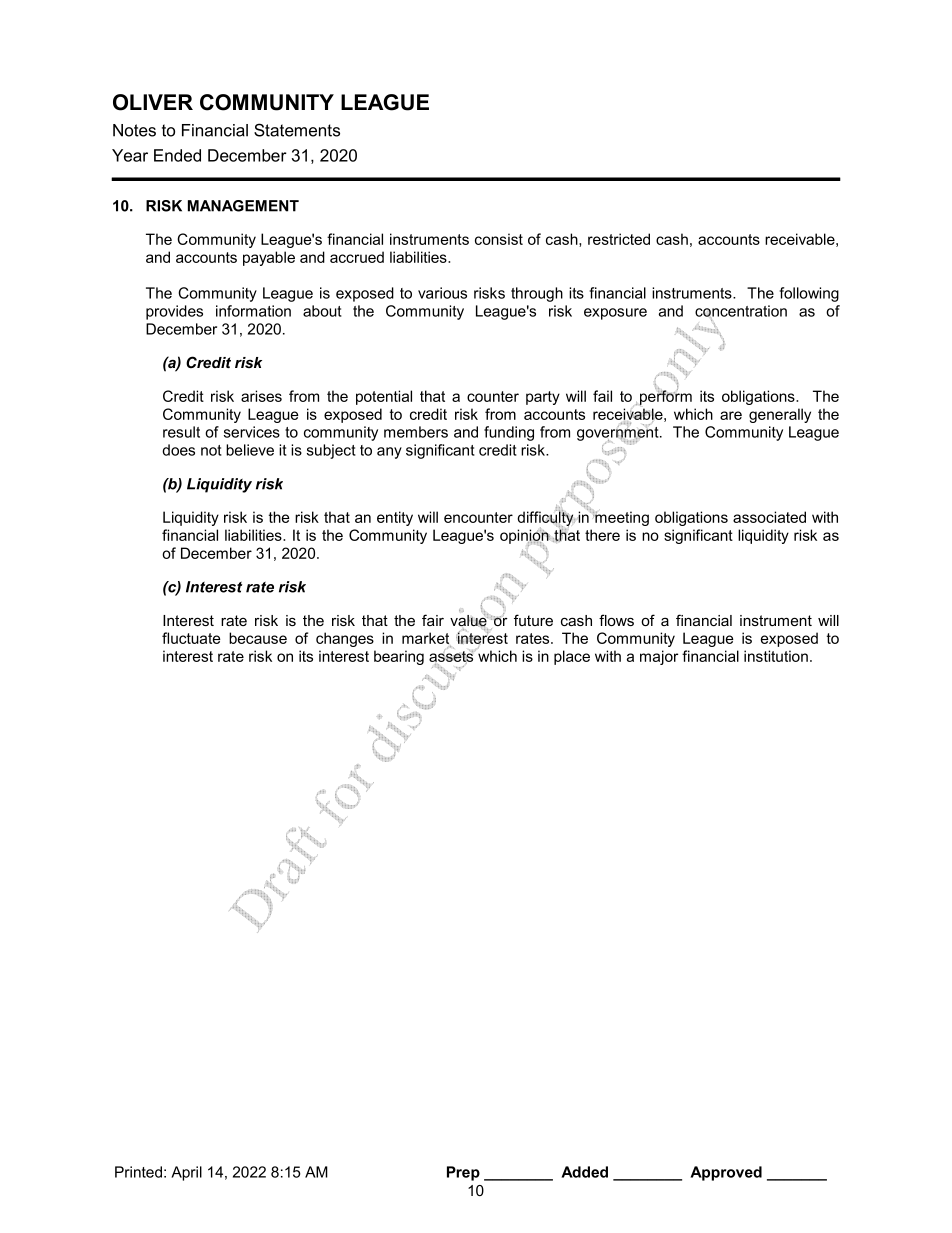 Image resolution: width=952 pixels, height=1233 pixels. Describe the element at coordinates (509, 433) in the page. I see `funding` at that location.
